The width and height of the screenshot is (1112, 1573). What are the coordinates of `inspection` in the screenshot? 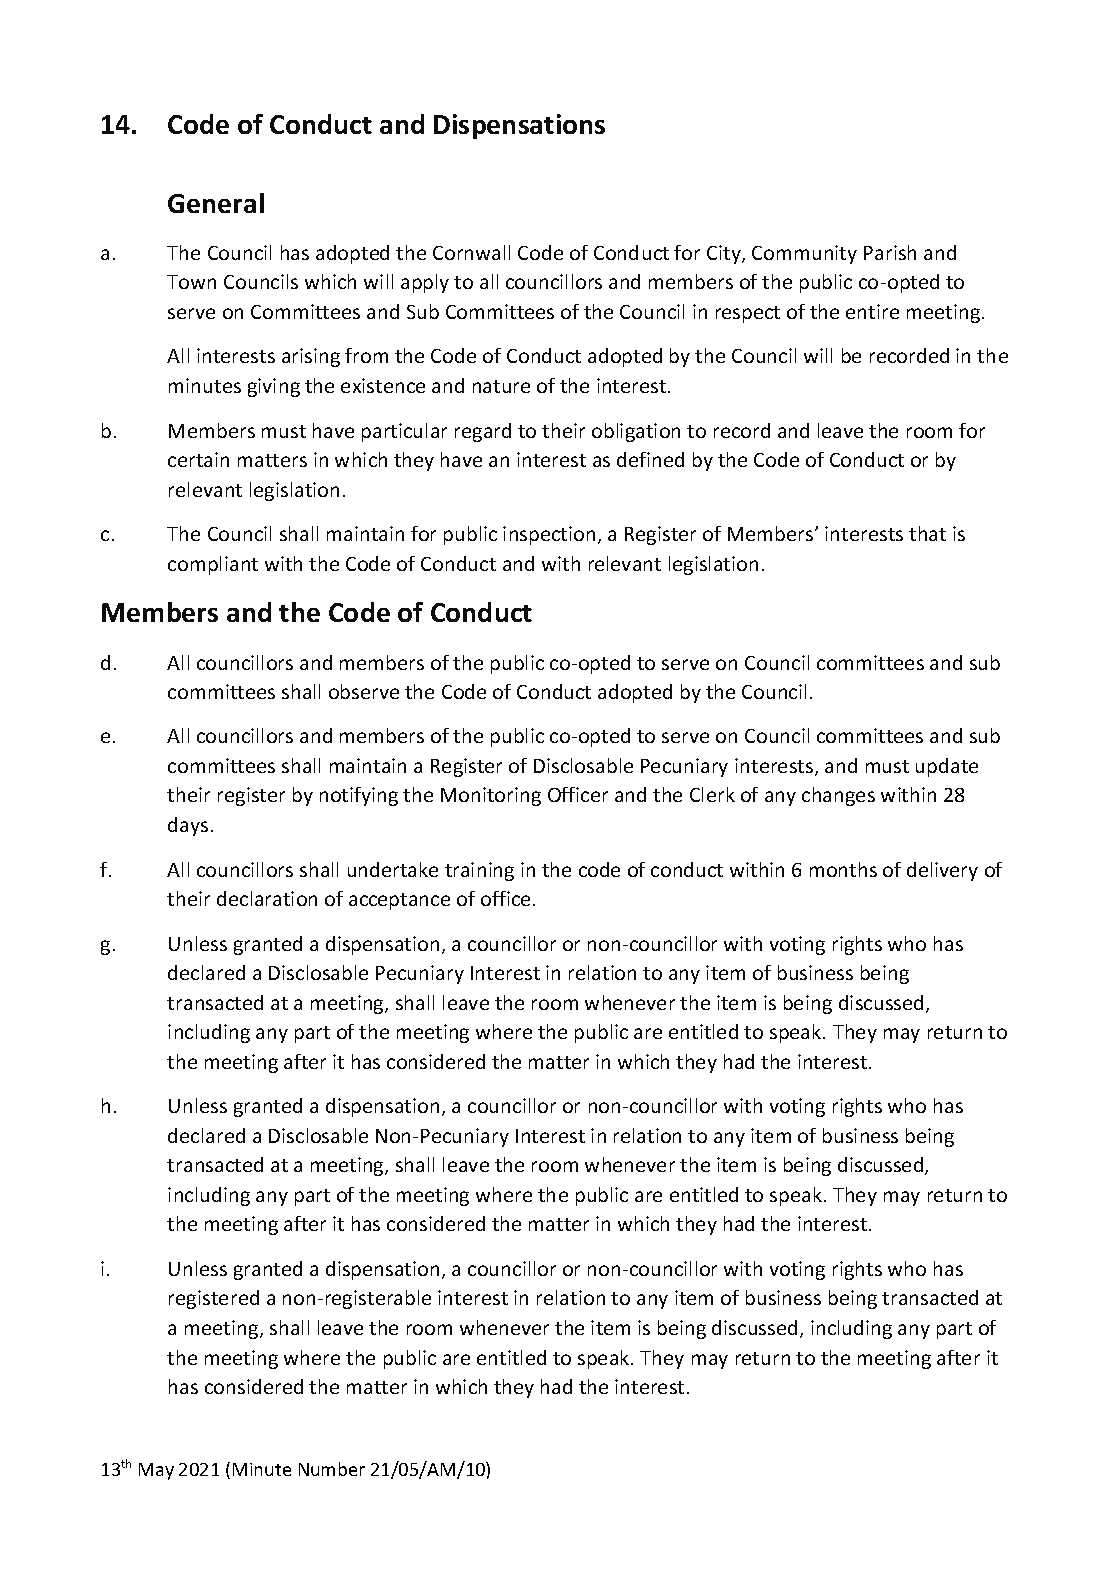 It's located at (549, 535).
